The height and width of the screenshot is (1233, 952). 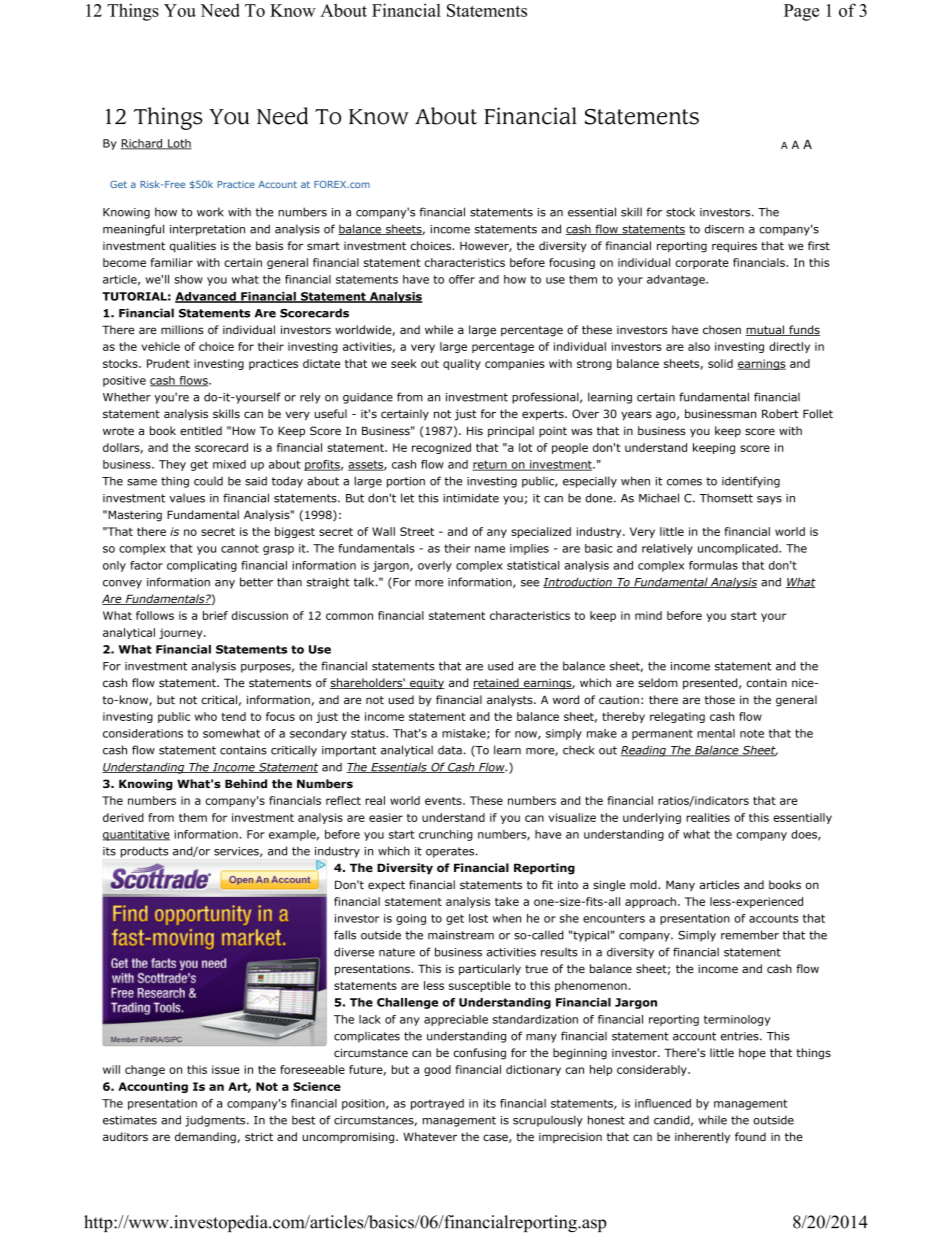 I want to click on work, so click(x=210, y=212).
